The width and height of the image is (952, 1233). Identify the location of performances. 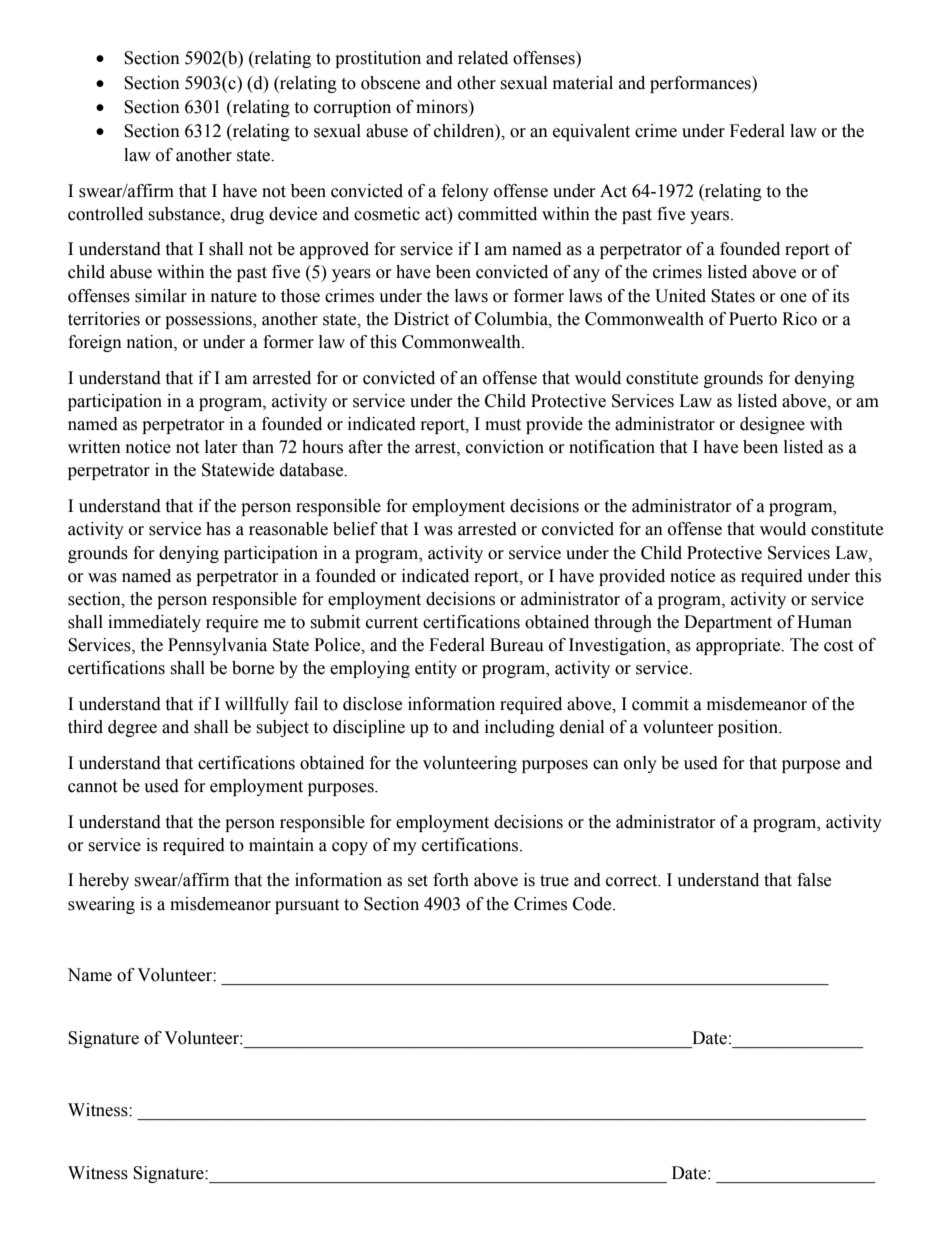
(701, 84).
